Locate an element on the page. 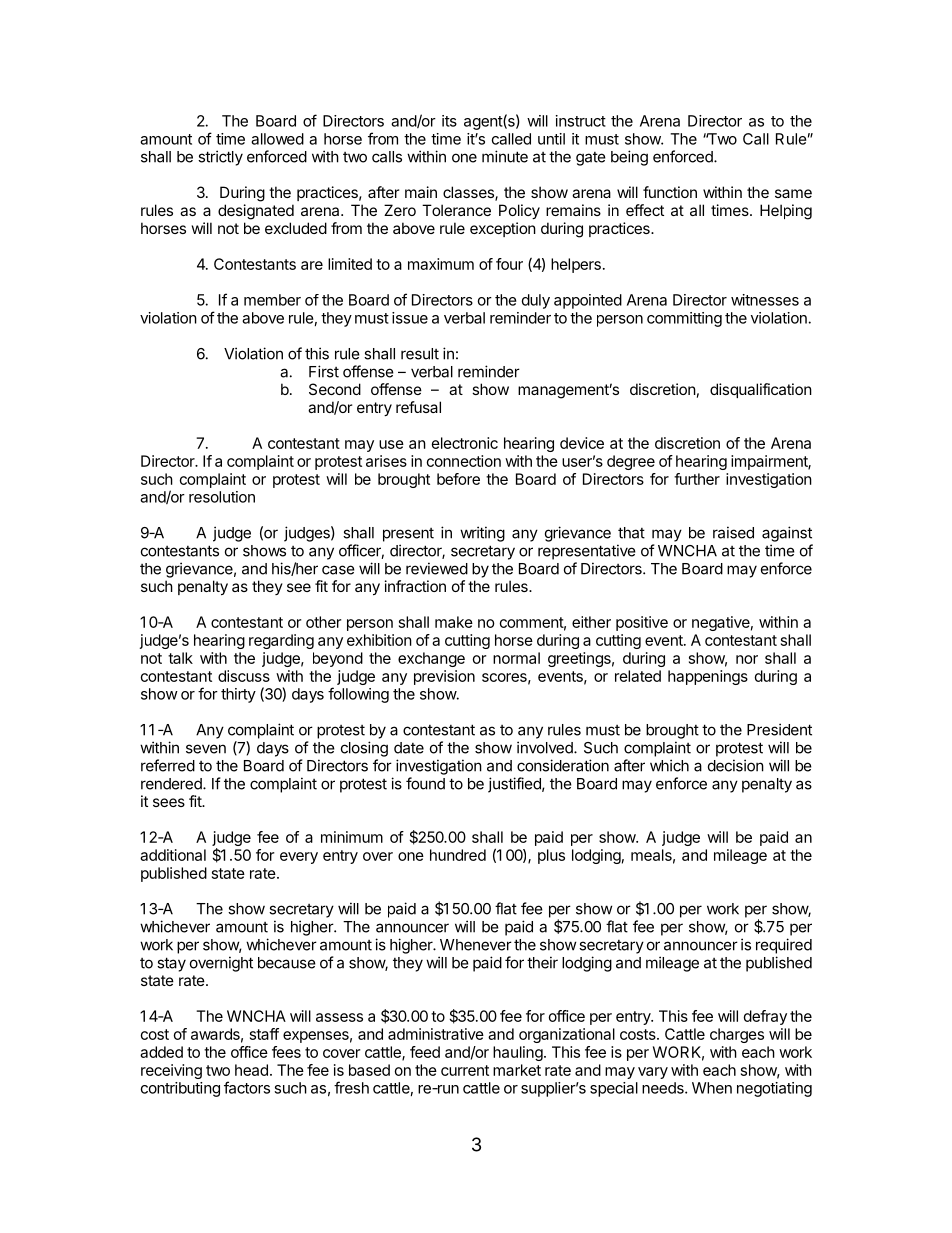  make is located at coordinates (454, 622).
